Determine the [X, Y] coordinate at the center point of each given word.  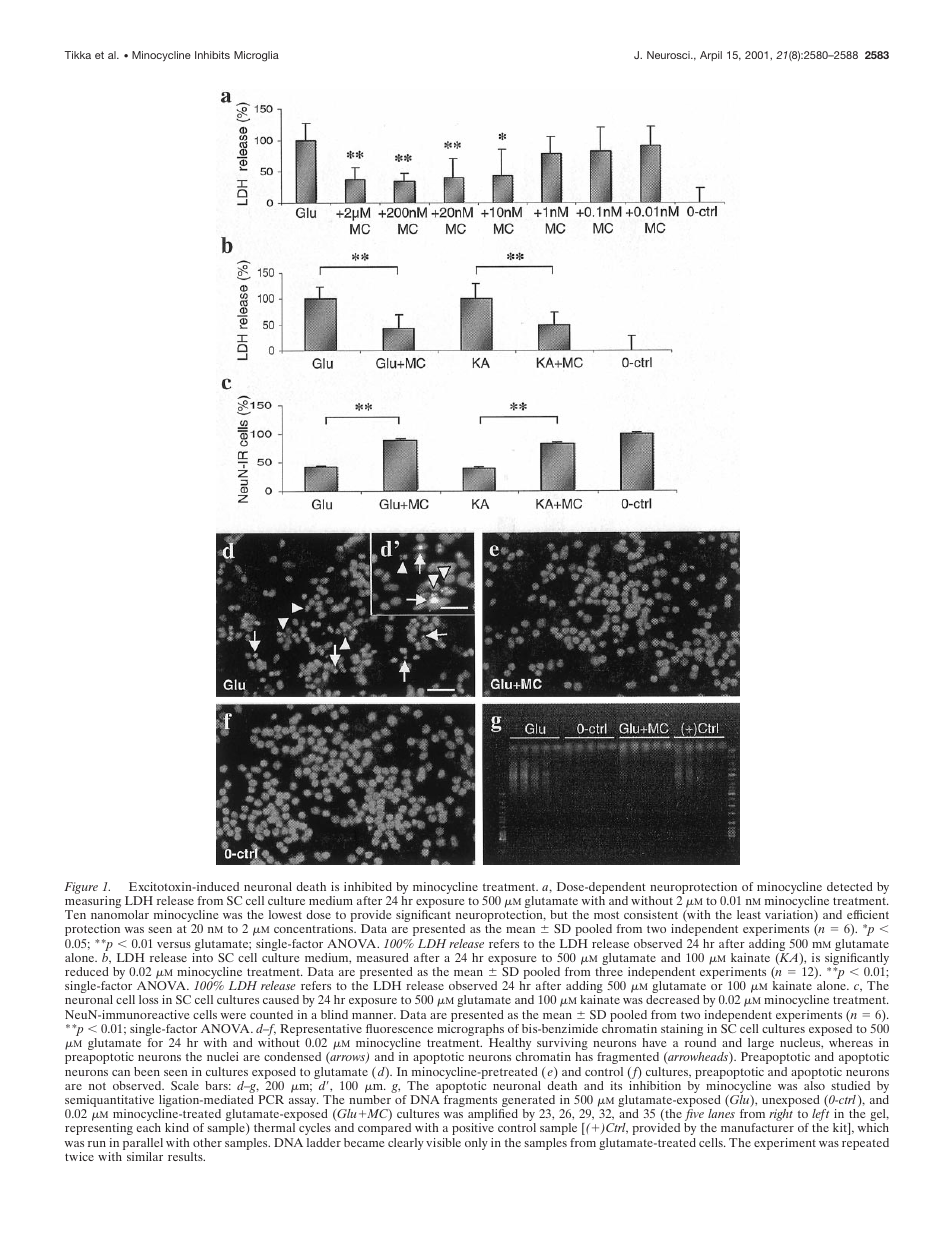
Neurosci [669, 55]
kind [177, 1127]
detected [850, 886]
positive [473, 1129]
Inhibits [212, 55]
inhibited [368, 886]
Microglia [256, 56]
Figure [81, 888]
